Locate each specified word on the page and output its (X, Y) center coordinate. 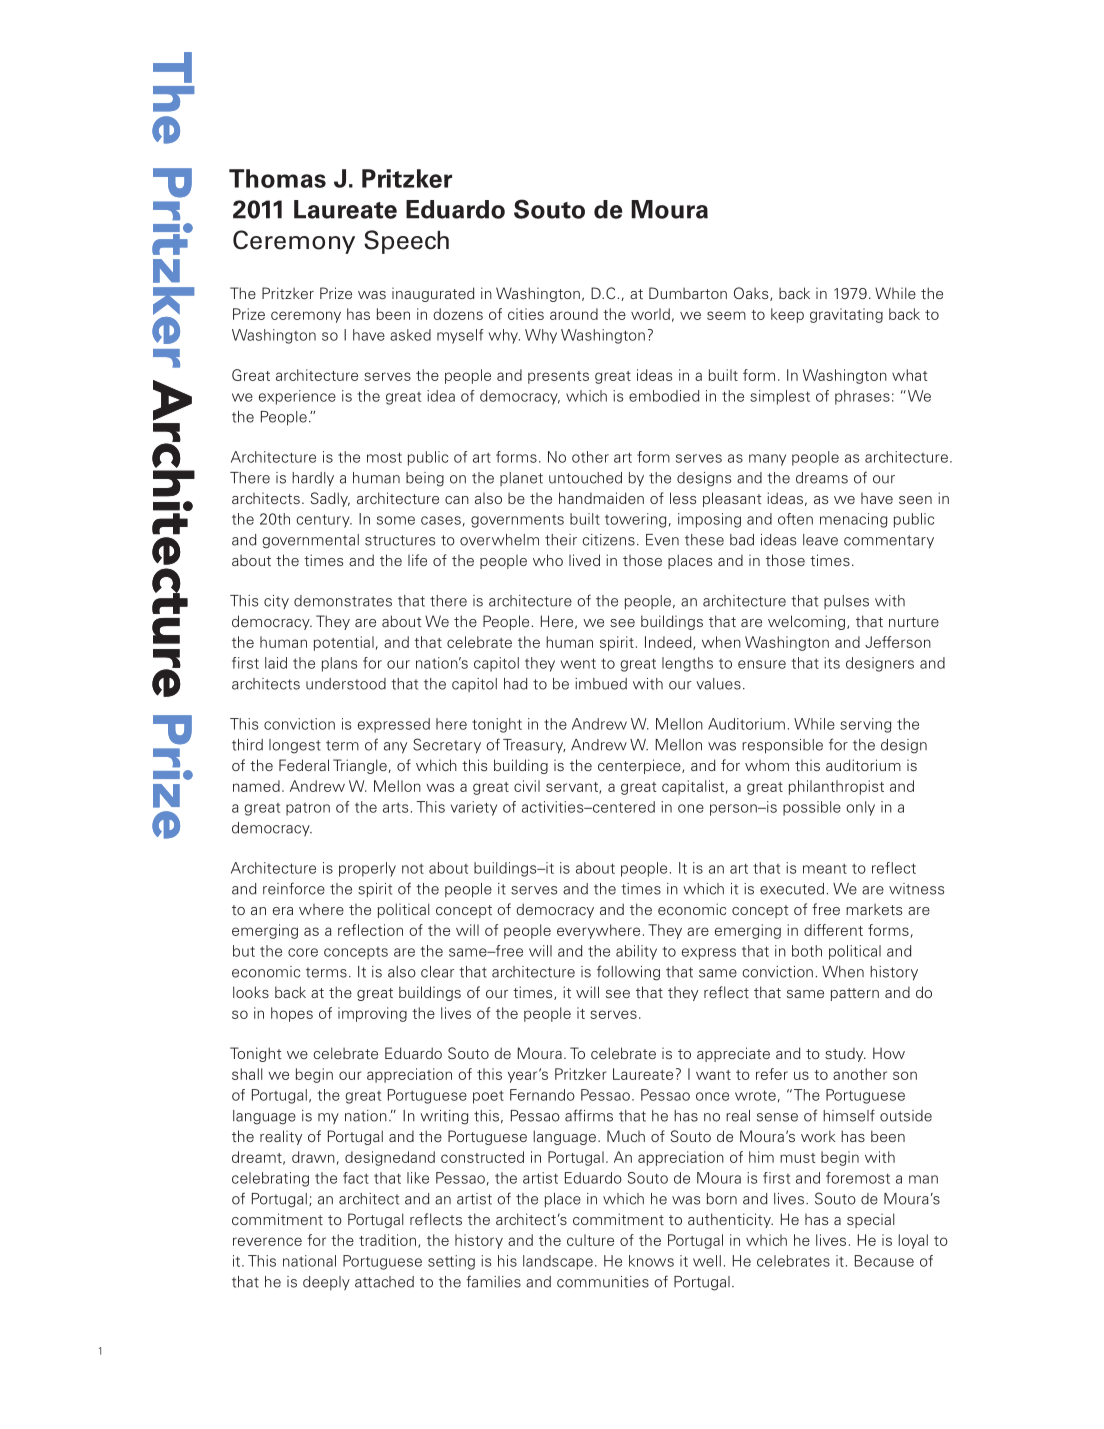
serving (865, 725)
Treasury (534, 746)
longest (295, 746)
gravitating (846, 315)
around (574, 314)
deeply (326, 1283)
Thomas (277, 178)
